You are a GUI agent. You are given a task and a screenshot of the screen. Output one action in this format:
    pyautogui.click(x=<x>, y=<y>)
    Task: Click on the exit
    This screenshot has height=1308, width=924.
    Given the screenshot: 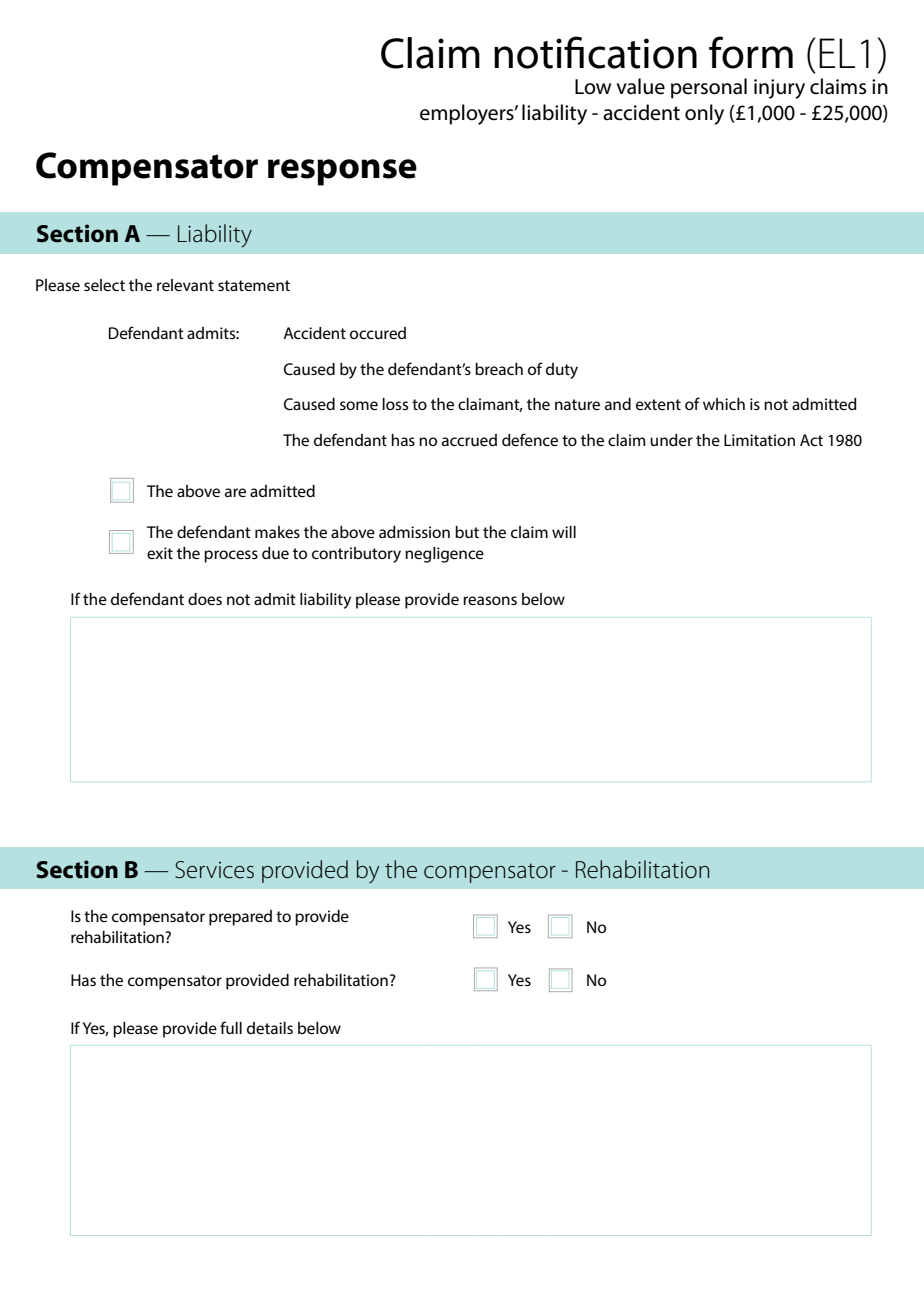 What is the action you would take?
    pyautogui.click(x=160, y=553)
